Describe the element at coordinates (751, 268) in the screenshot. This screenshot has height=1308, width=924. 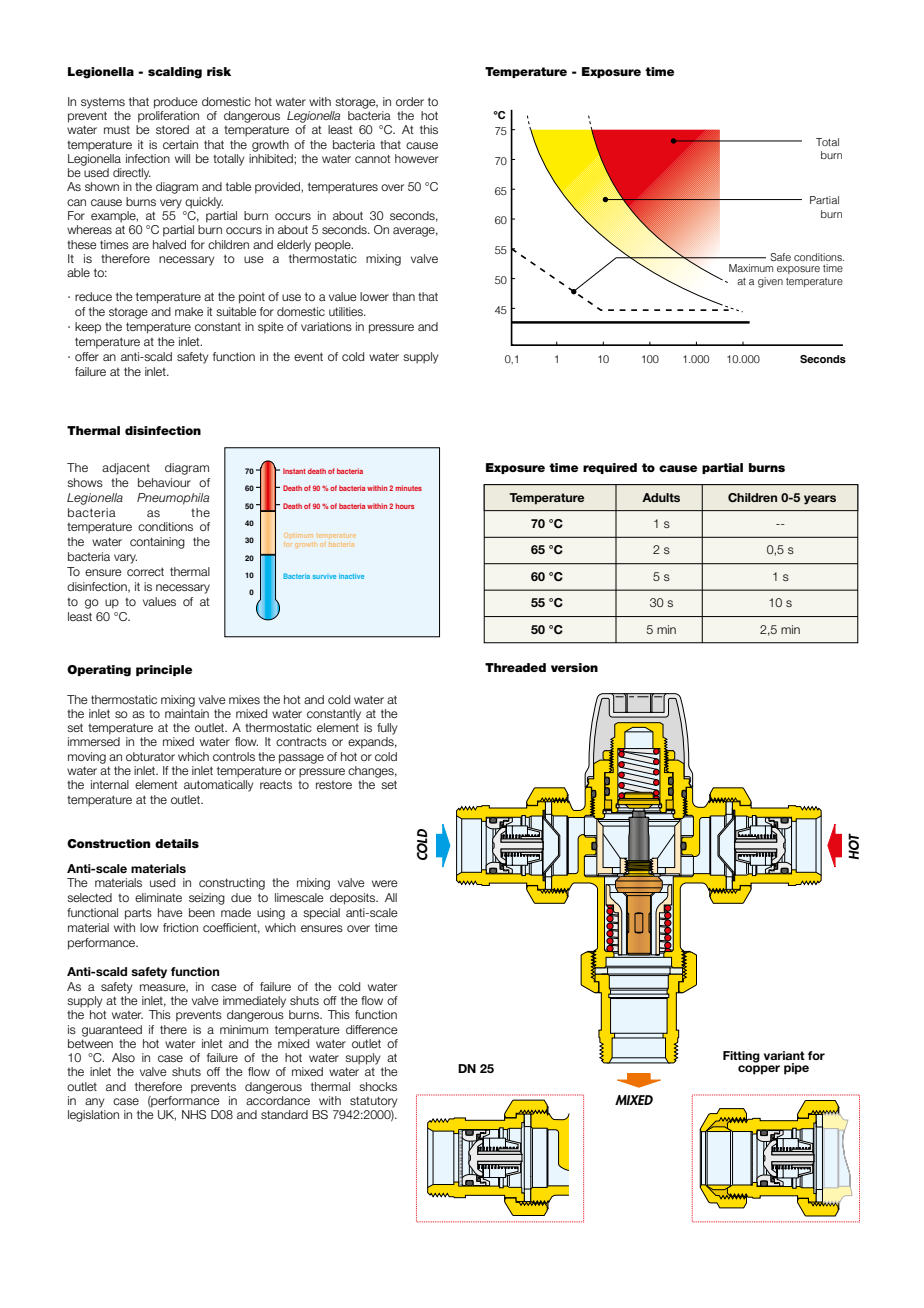
I see `Maximum` at that location.
